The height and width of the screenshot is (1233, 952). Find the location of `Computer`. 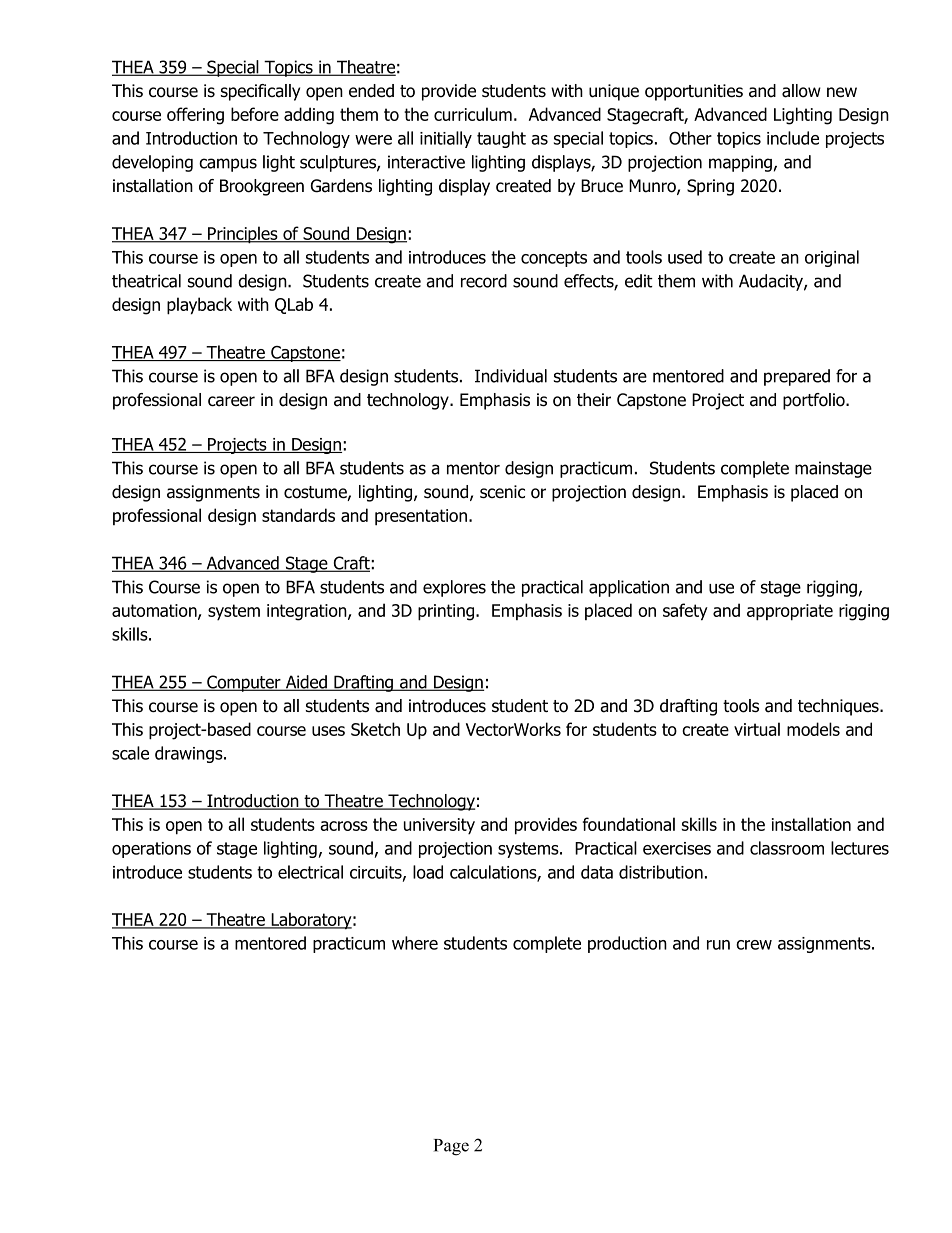

Computer is located at coordinates (244, 683).
